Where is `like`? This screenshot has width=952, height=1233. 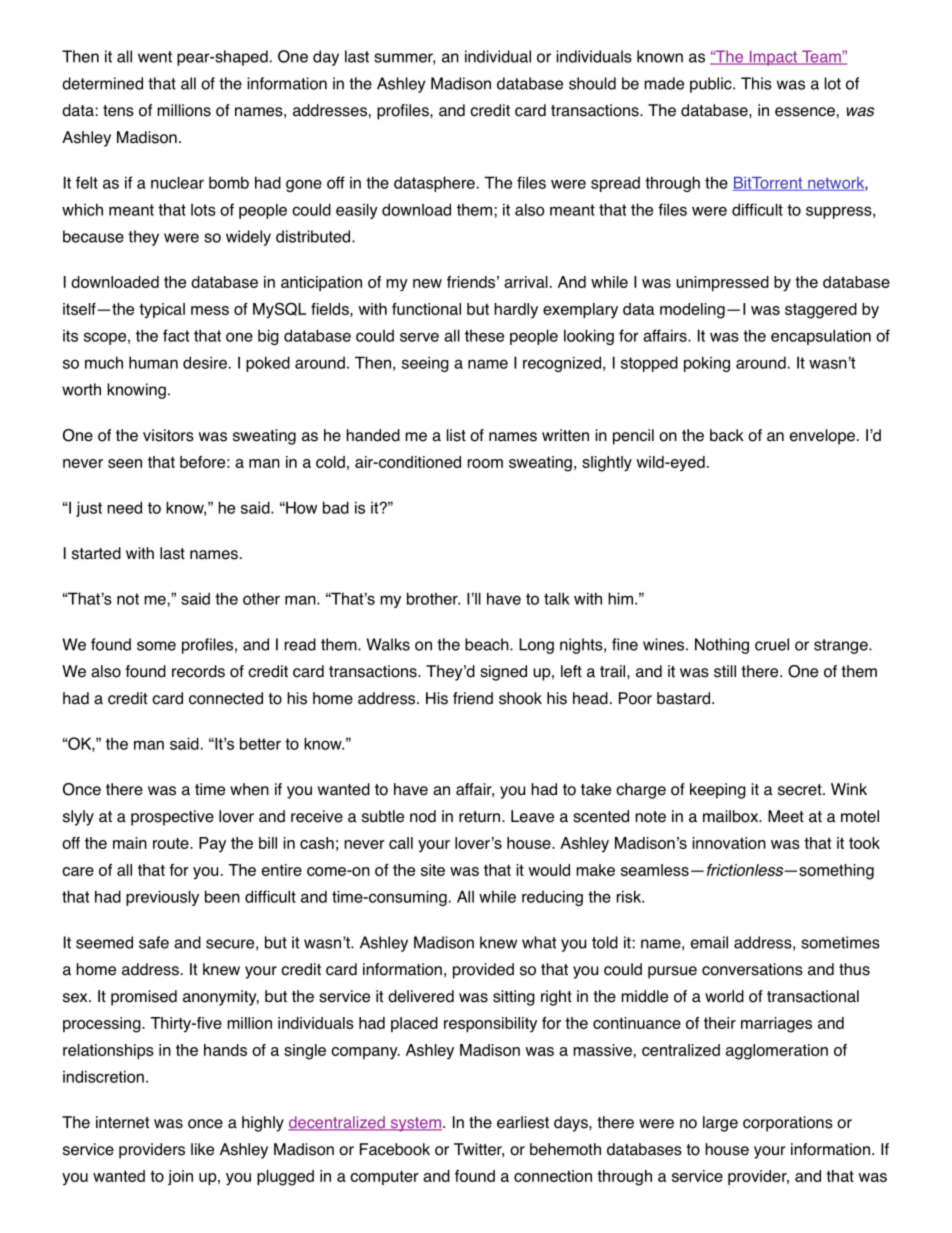 like is located at coordinates (202, 1149).
